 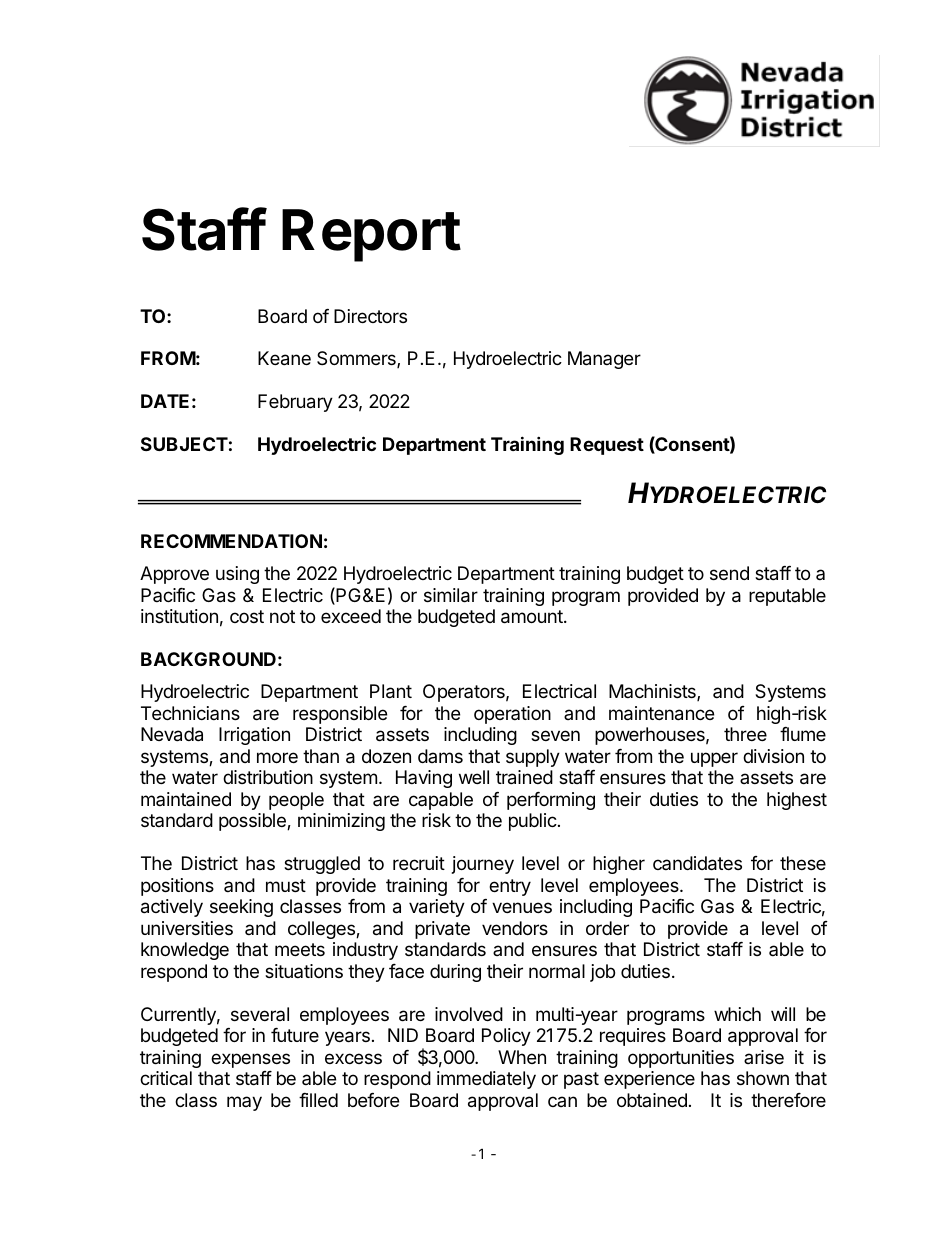 I want to click on Keane, so click(x=284, y=358).
